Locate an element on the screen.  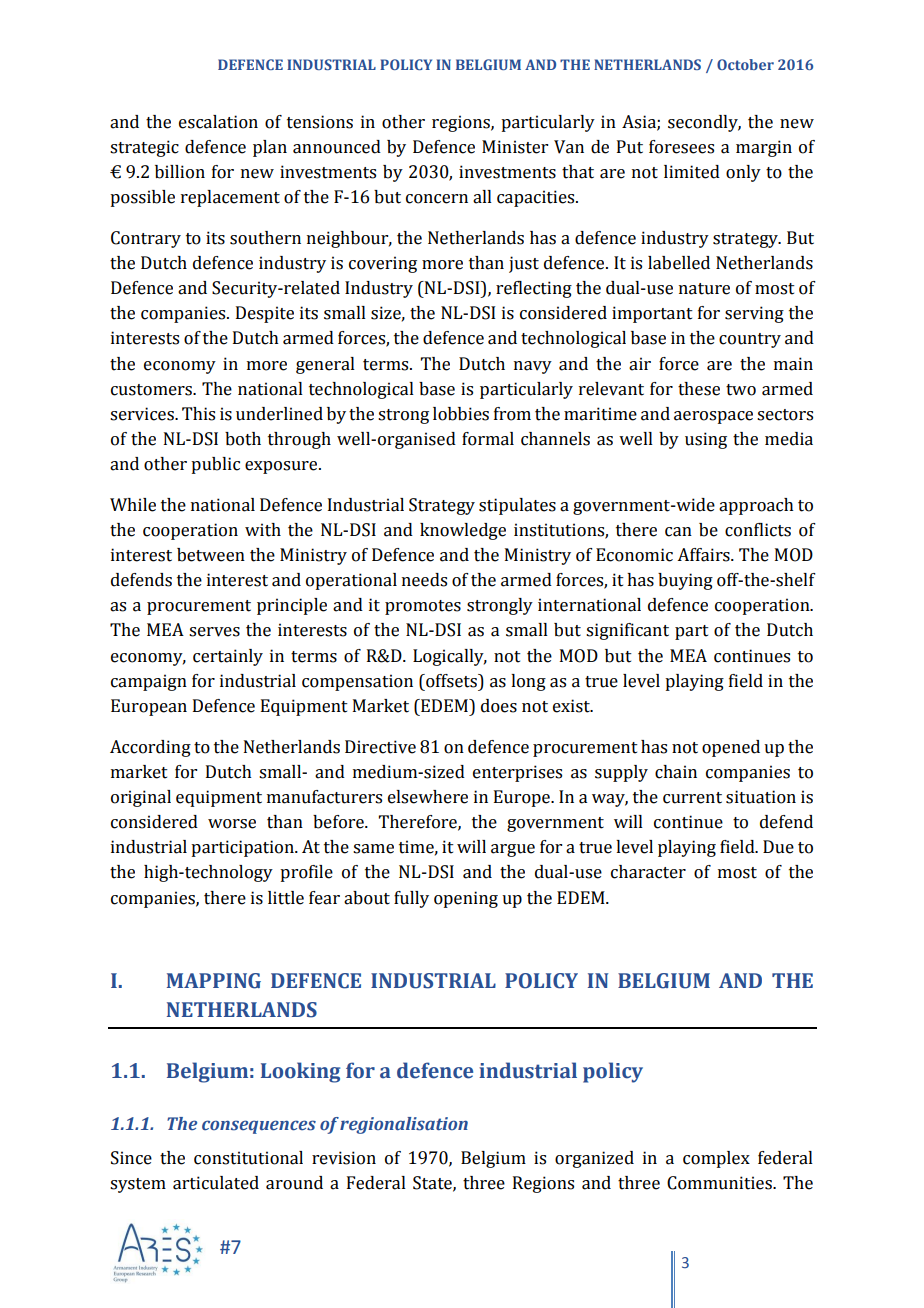
these is located at coordinates (699, 389).
